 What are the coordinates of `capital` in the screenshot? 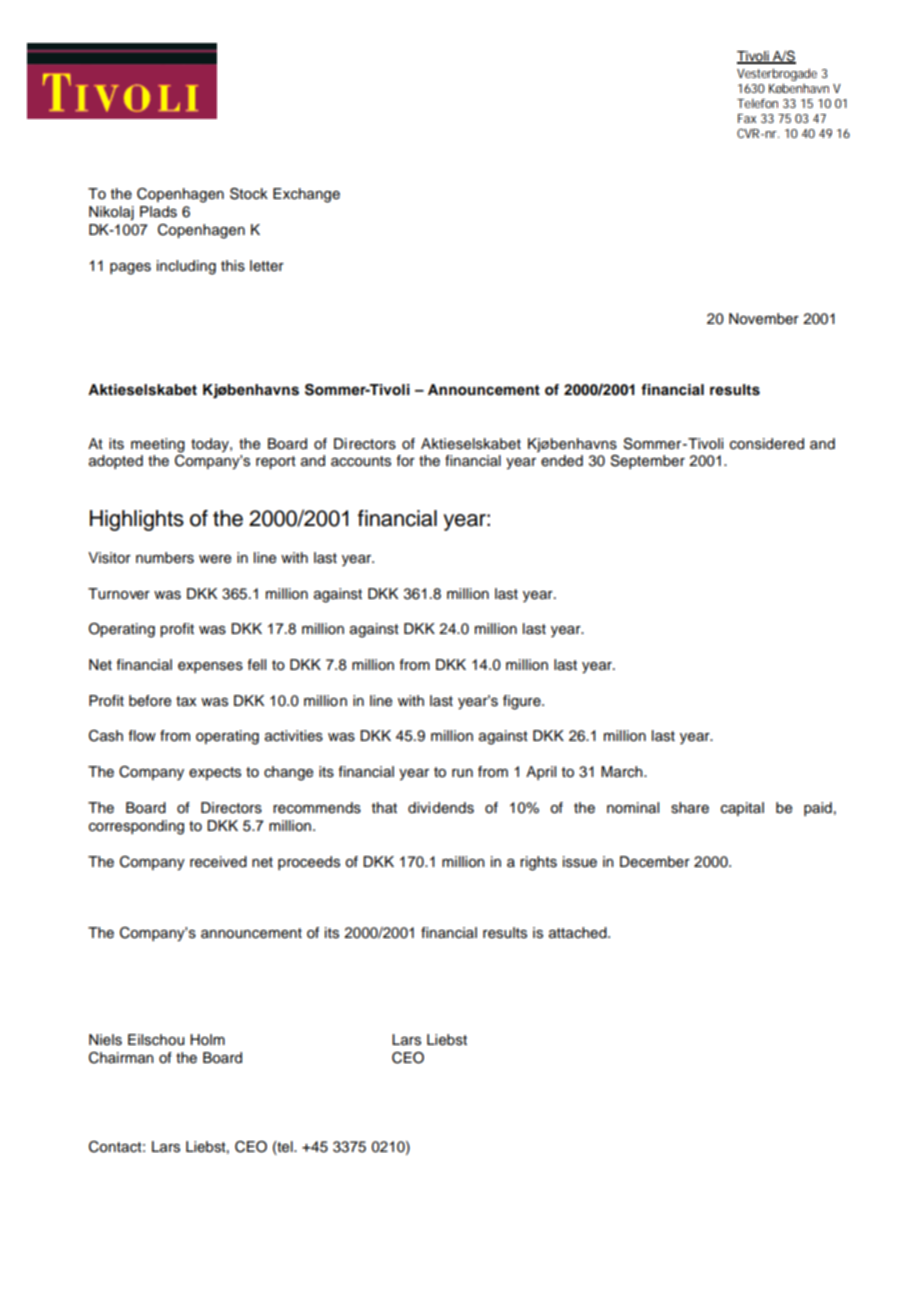 It's located at (742, 809).
